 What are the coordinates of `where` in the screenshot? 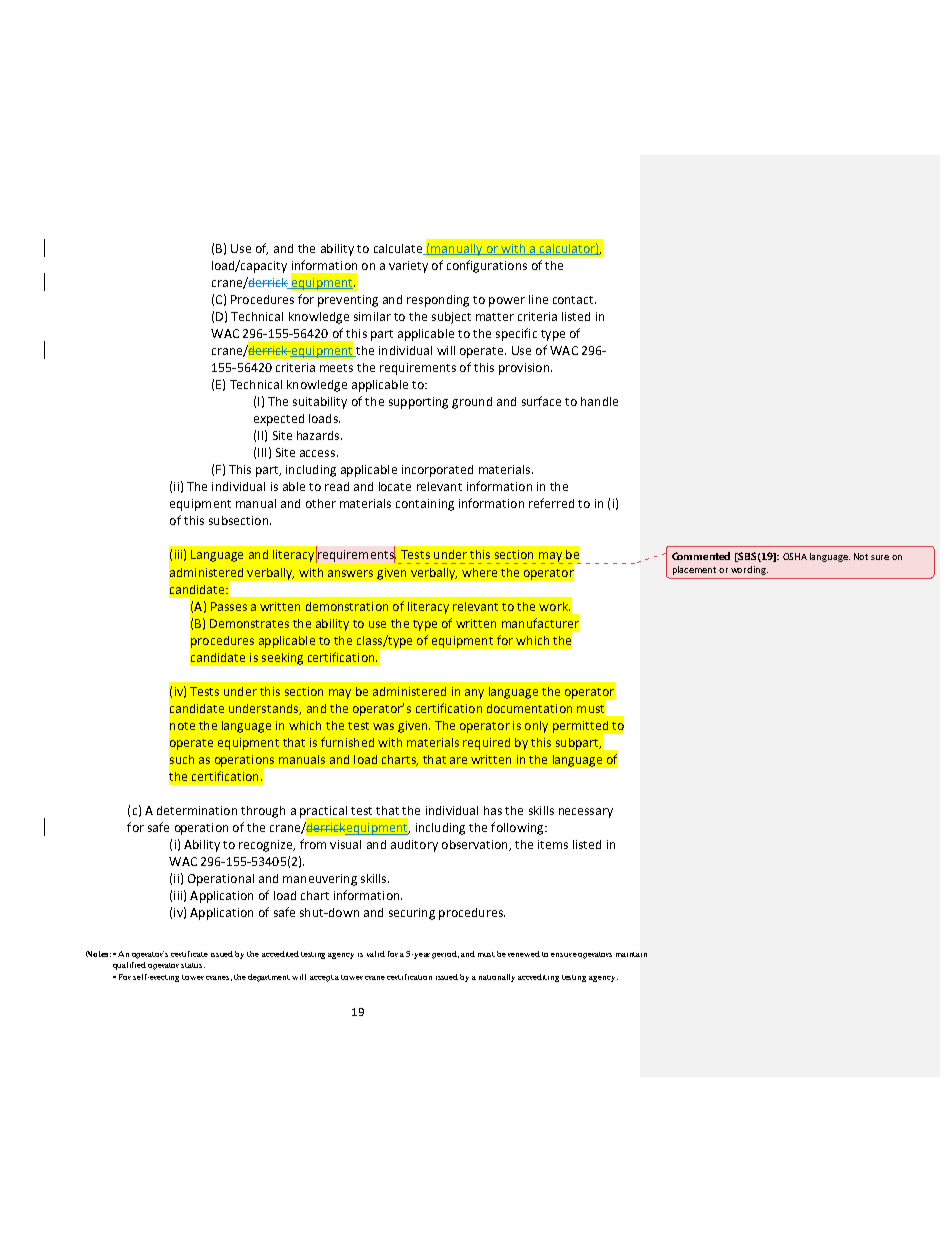 It's located at (479, 572).
